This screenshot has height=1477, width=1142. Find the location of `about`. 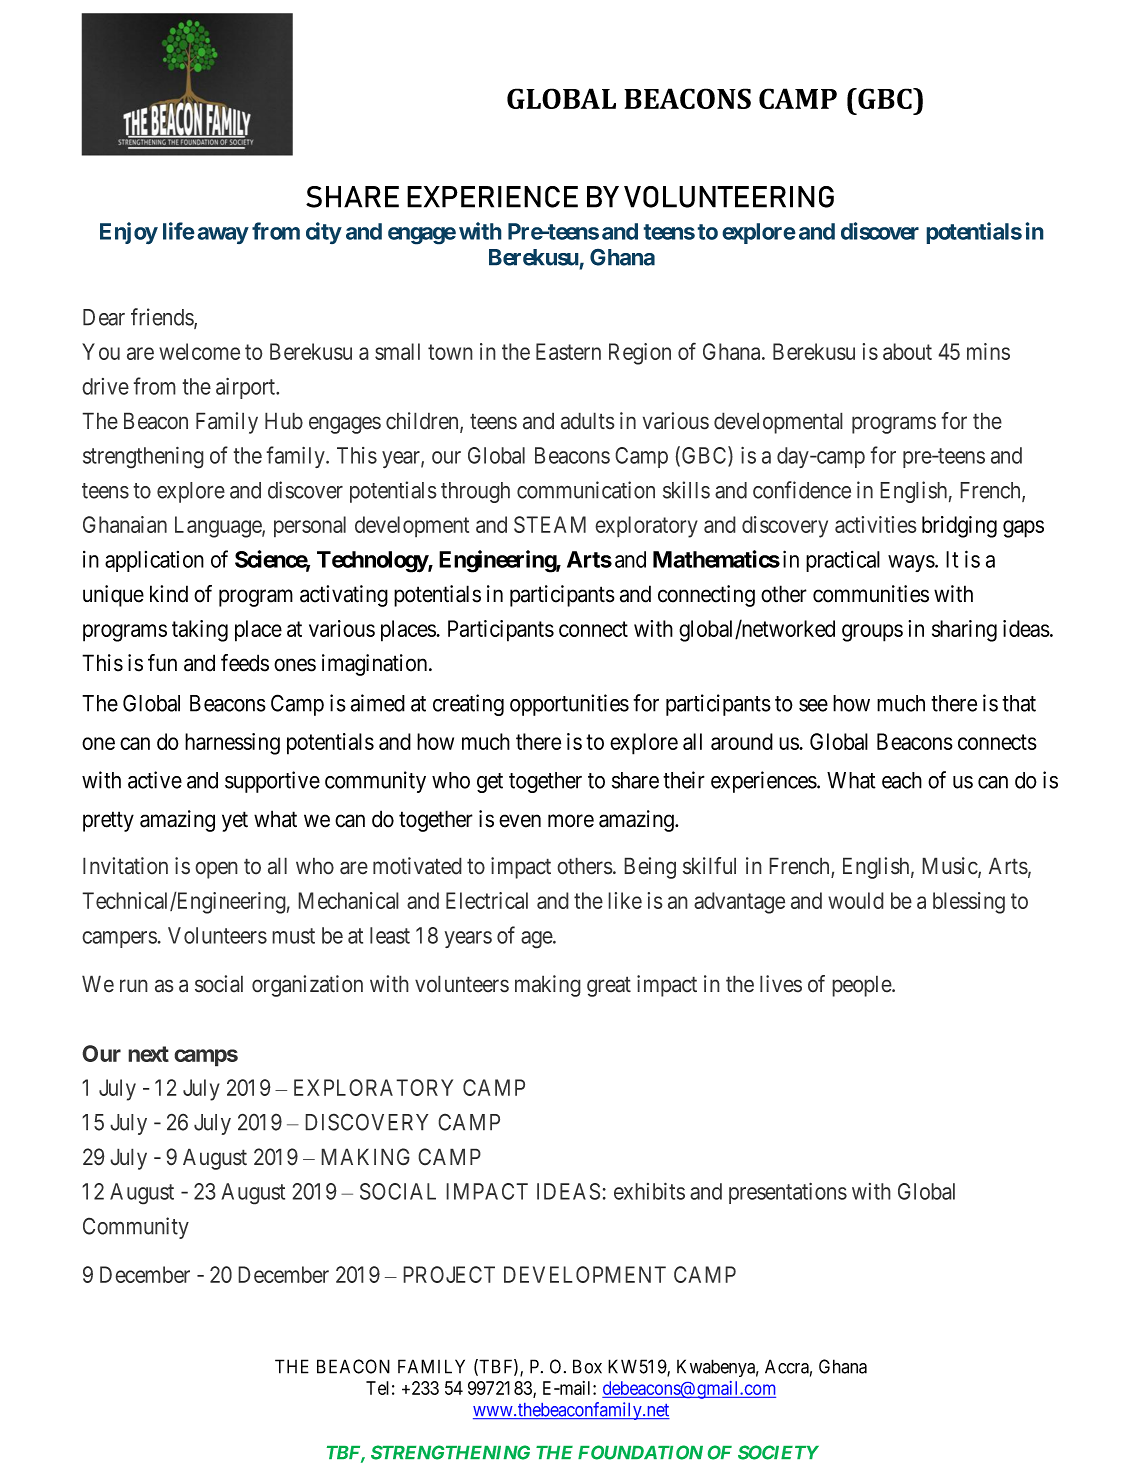

about is located at coordinates (907, 351).
